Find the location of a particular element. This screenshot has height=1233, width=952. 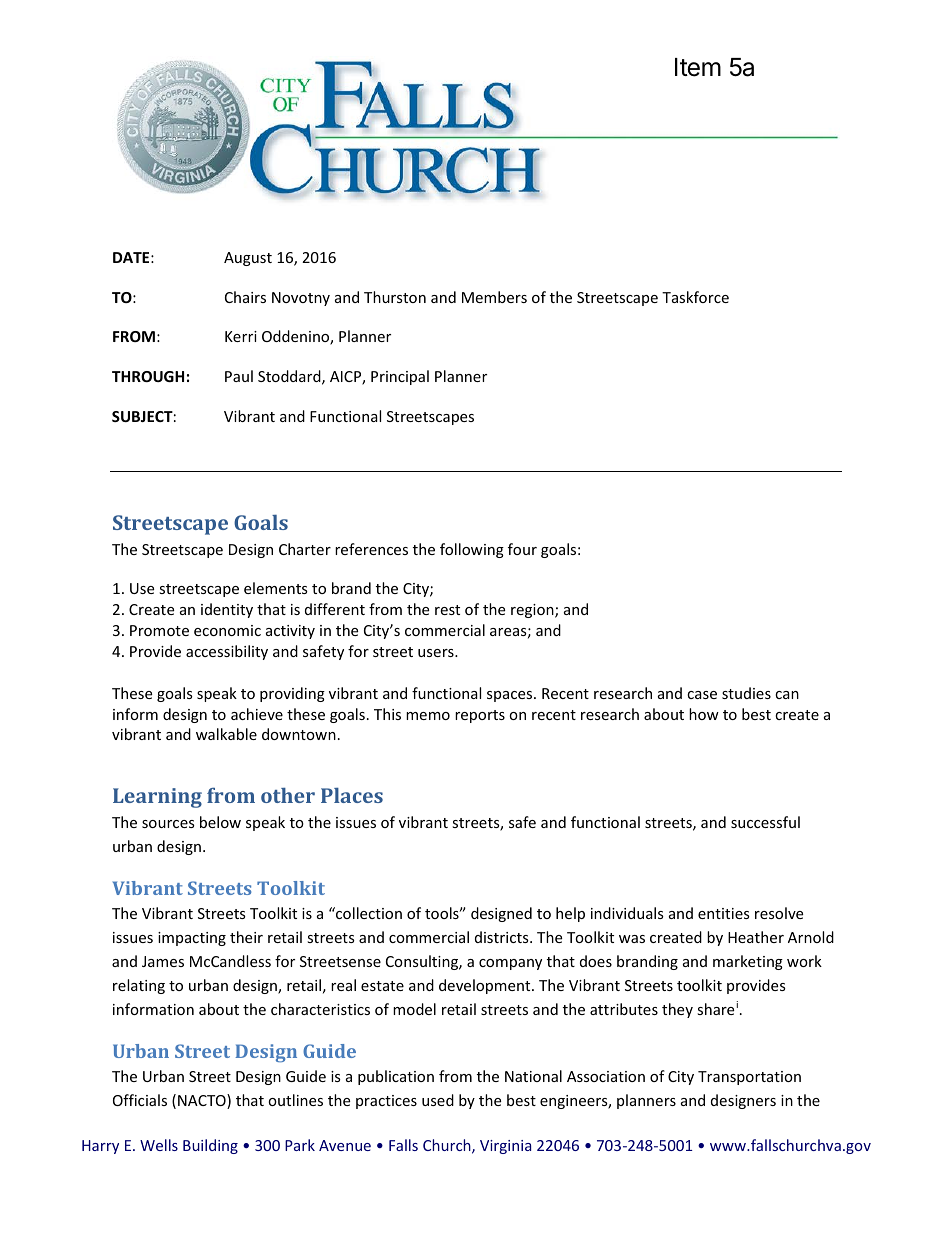

Chairs is located at coordinates (245, 297).
